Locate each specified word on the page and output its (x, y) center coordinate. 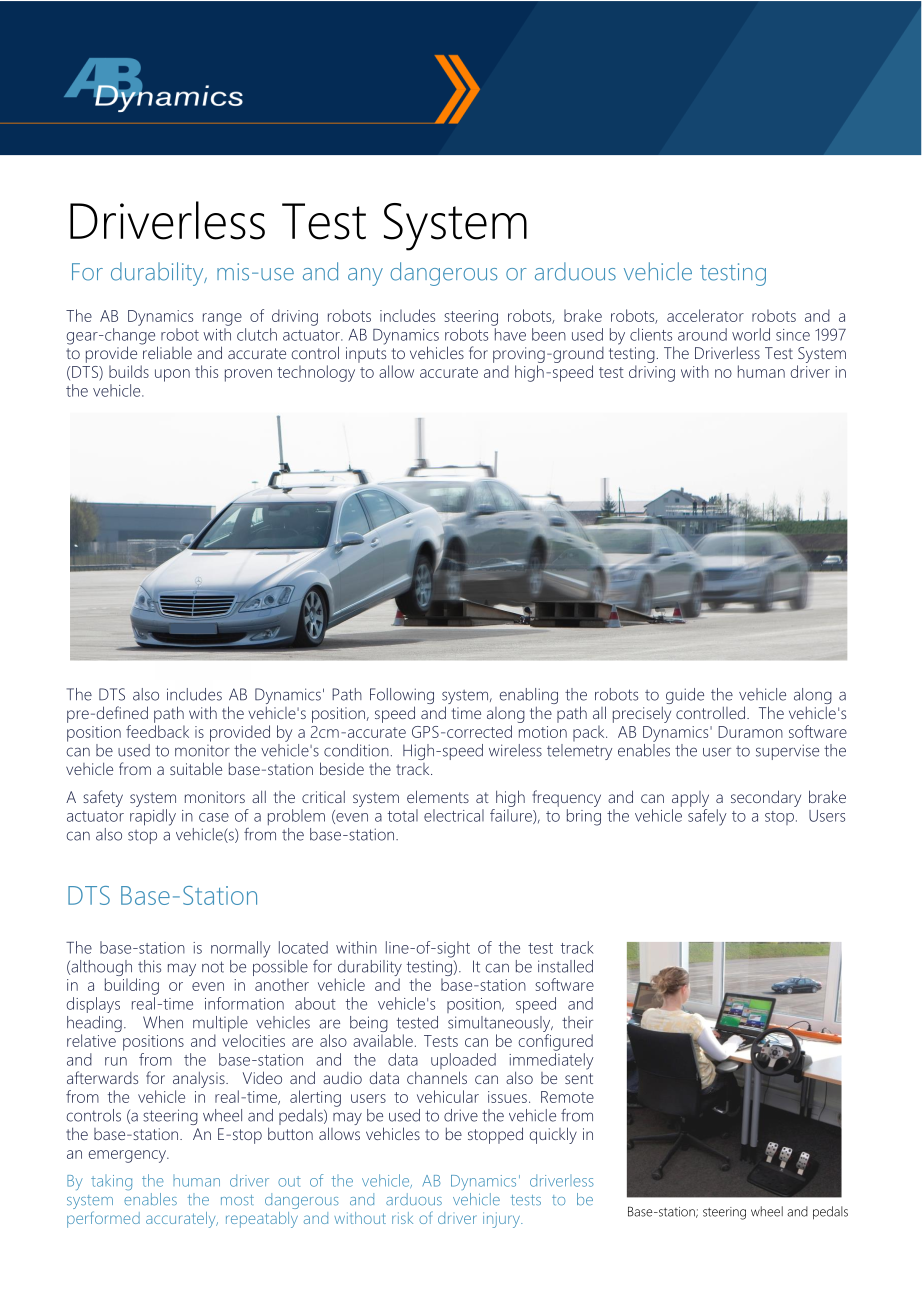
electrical (454, 815)
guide (685, 696)
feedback (157, 731)
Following (402, 697)
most (237, 1200)
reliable (166, 351)
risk (402, 1218)
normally (241, 949)
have (510, 334)
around (702, 334)
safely (707, 817)
